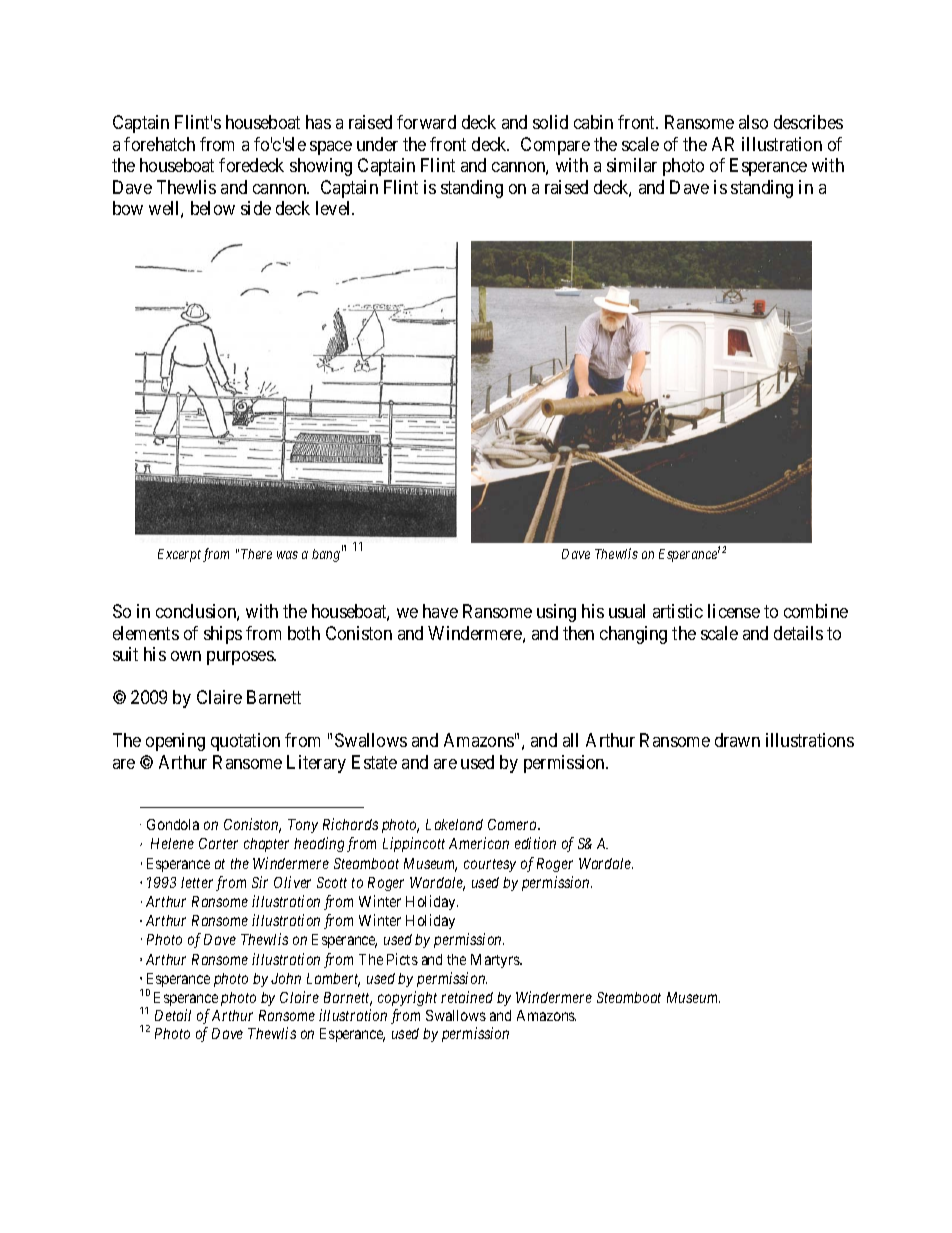 The width and height of the screenshot is (952, 1233). What do you see at coordinates (737, 740) in the screenshot?
I see `drawn` at bounding box center [737, 740].
